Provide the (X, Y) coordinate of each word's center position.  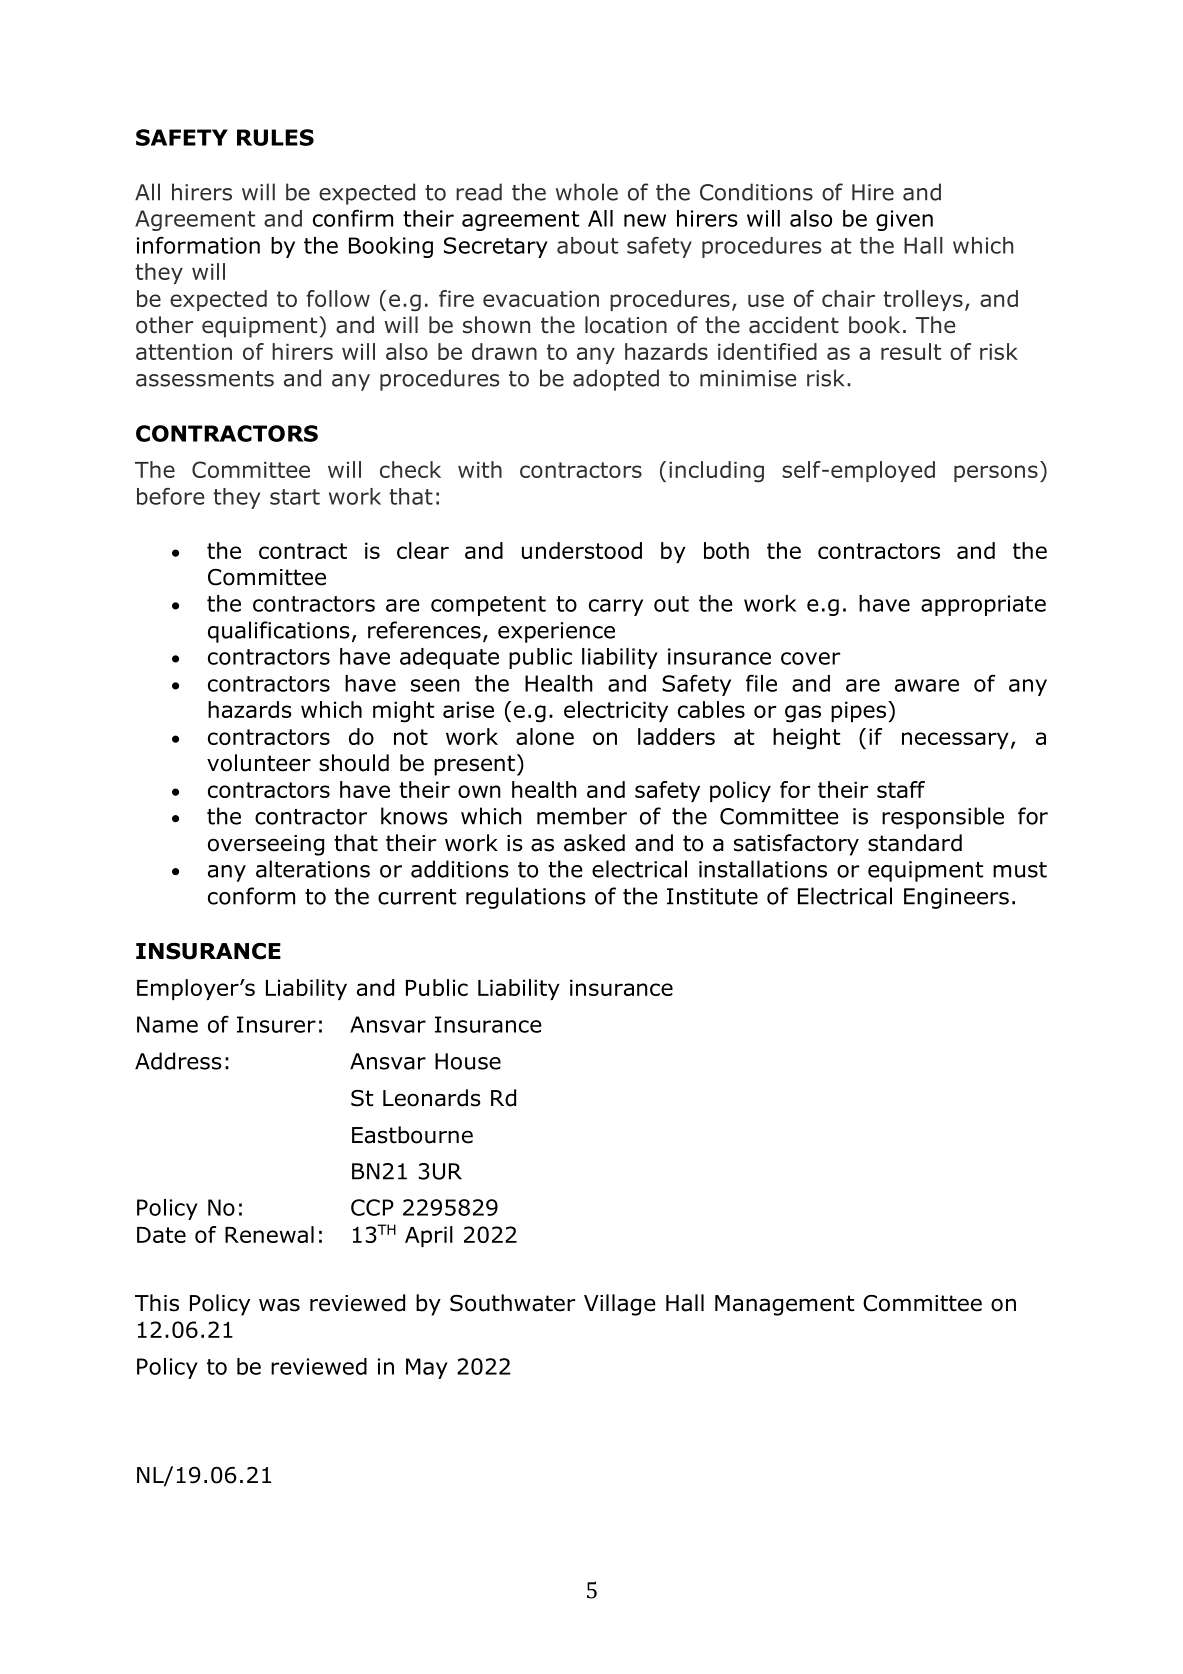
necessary (955, 740)
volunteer (259, 763)
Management (784, 1305)
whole (587, 192)
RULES (275, 137)
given (904, 220)
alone (545, 736)
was (279, 1305)
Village (620, 1305)
